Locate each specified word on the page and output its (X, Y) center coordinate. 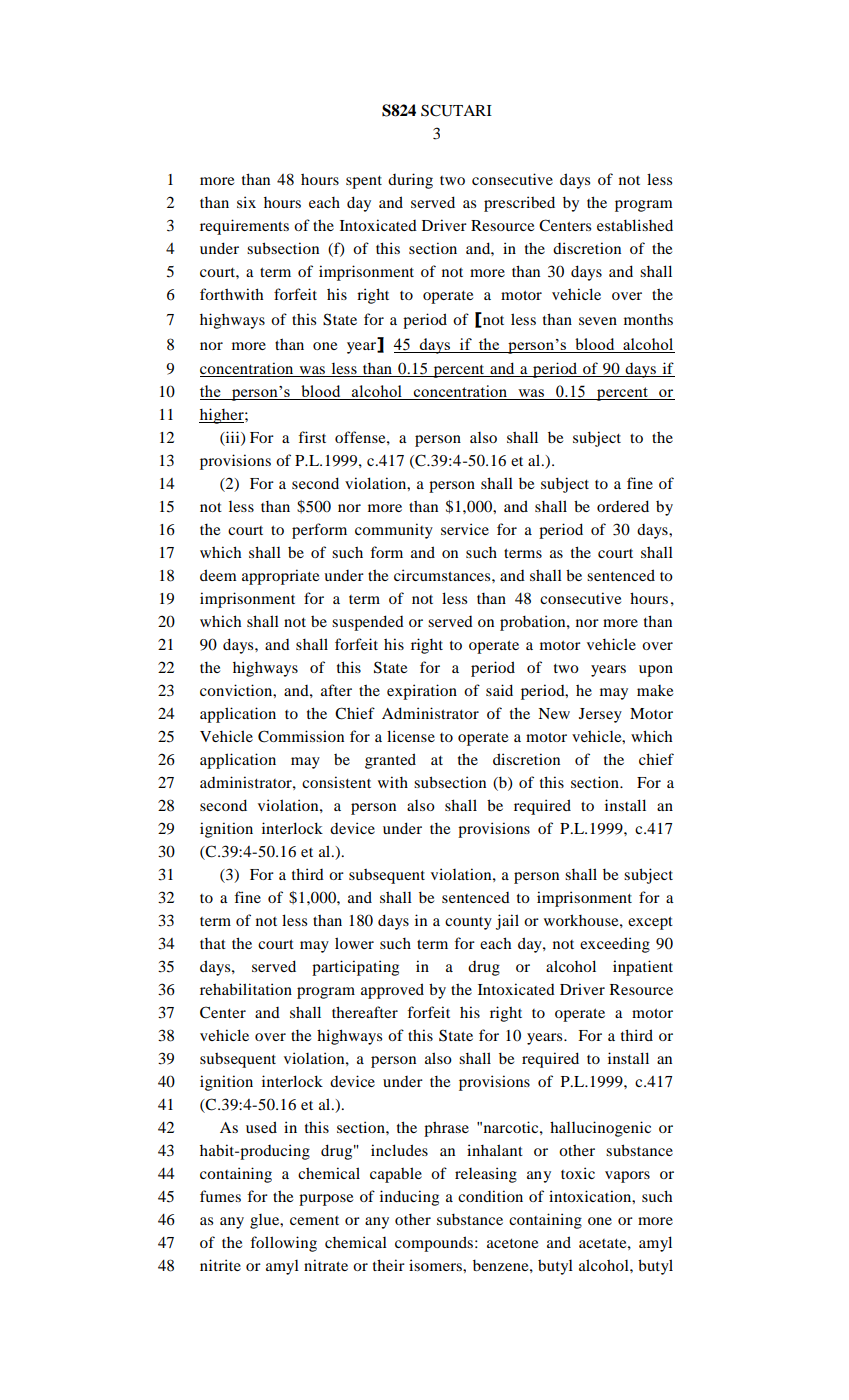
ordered (623, 506)
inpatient (643, 968)
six (246, 202)
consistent (336, 782)
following (283, 1244)
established (635, 225)
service (465, 529)
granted (390, 761)
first (312, 437)
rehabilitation (246, 989)
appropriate (280, 577)
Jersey (600, 715)
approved (392, 991)
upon (656, 671)
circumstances (443, 575)
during (410, 181)
